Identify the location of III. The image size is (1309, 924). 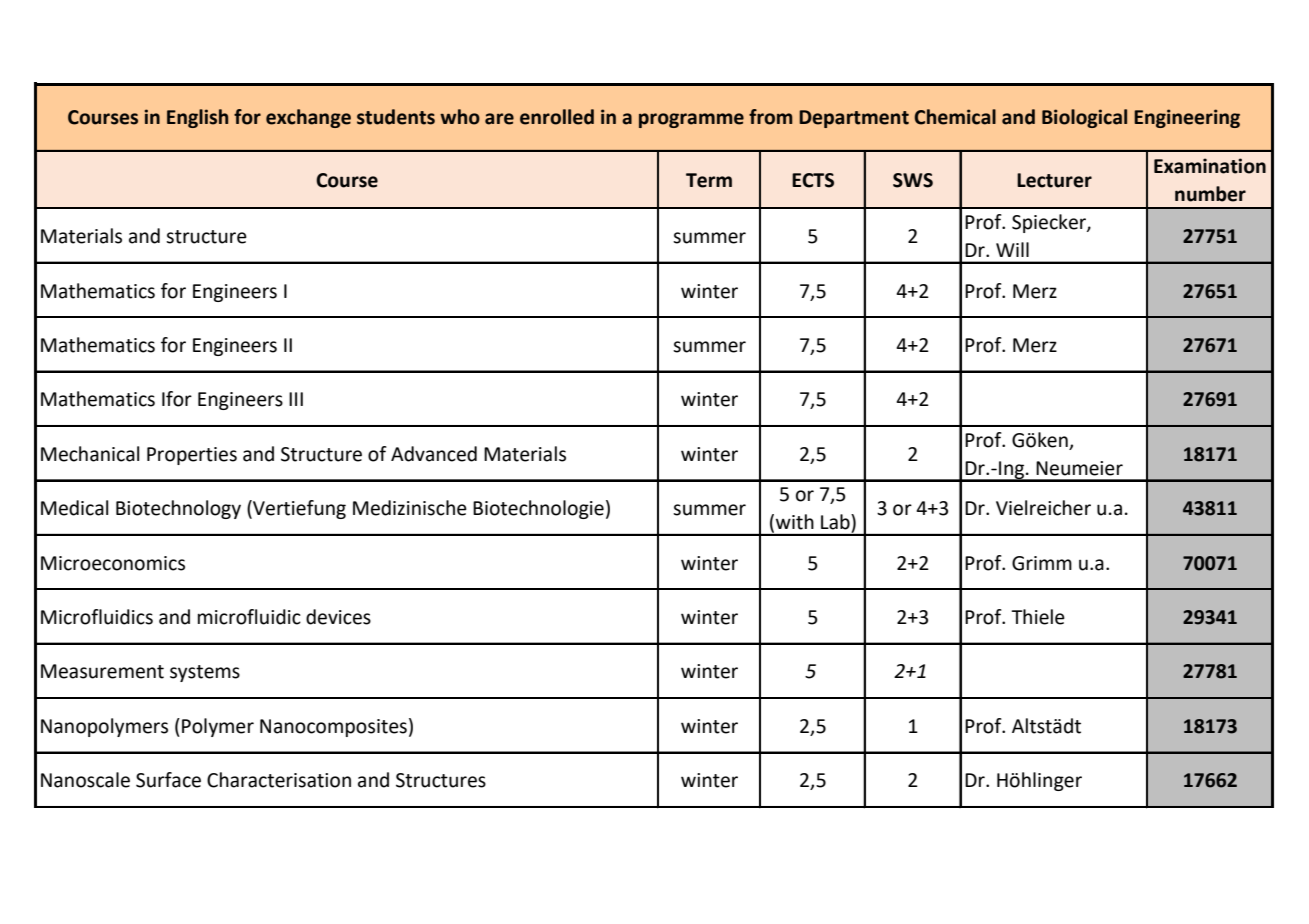
(296, 399).
